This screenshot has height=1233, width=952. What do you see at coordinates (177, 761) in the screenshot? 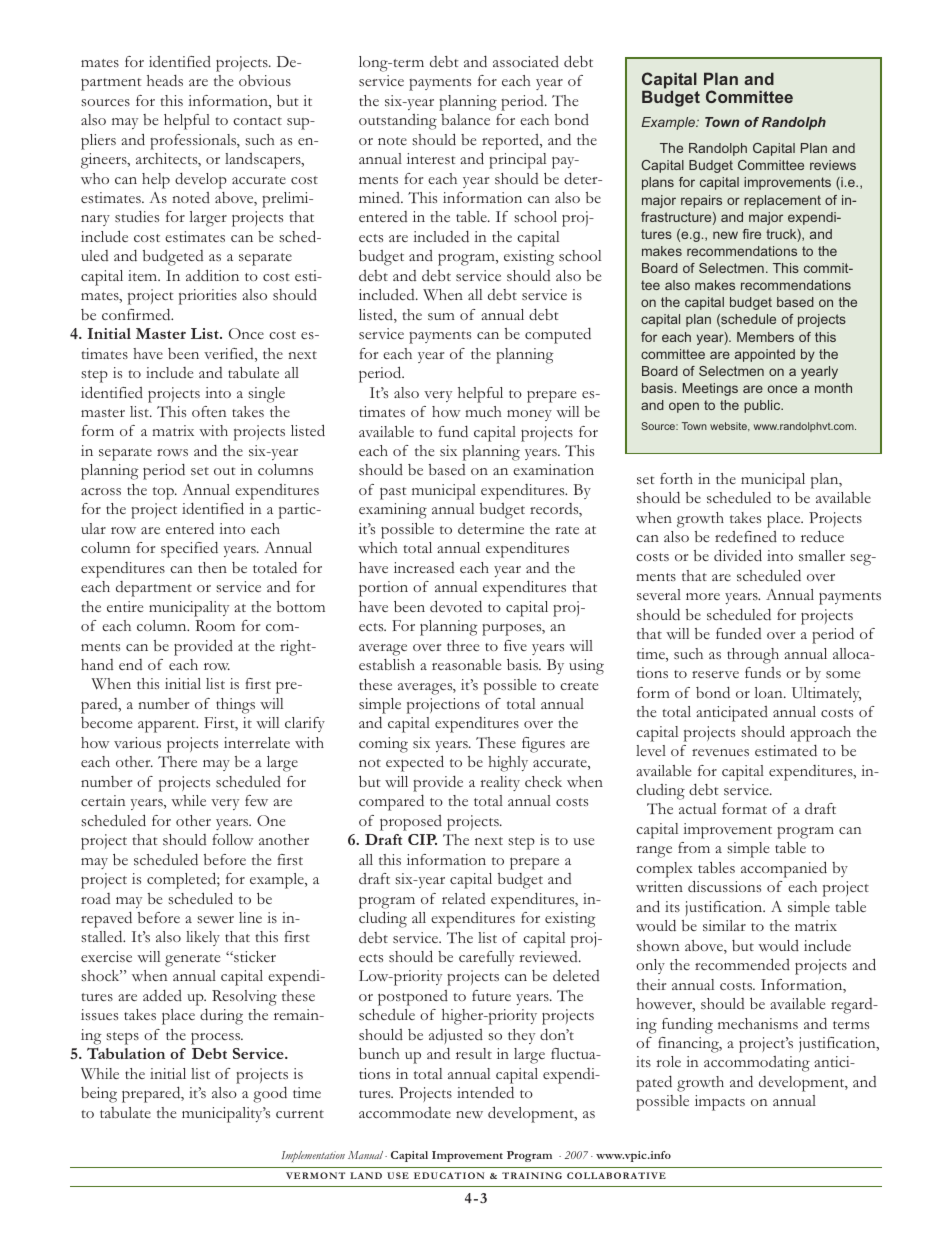
I see `There` at bounding box center [177, 761].
